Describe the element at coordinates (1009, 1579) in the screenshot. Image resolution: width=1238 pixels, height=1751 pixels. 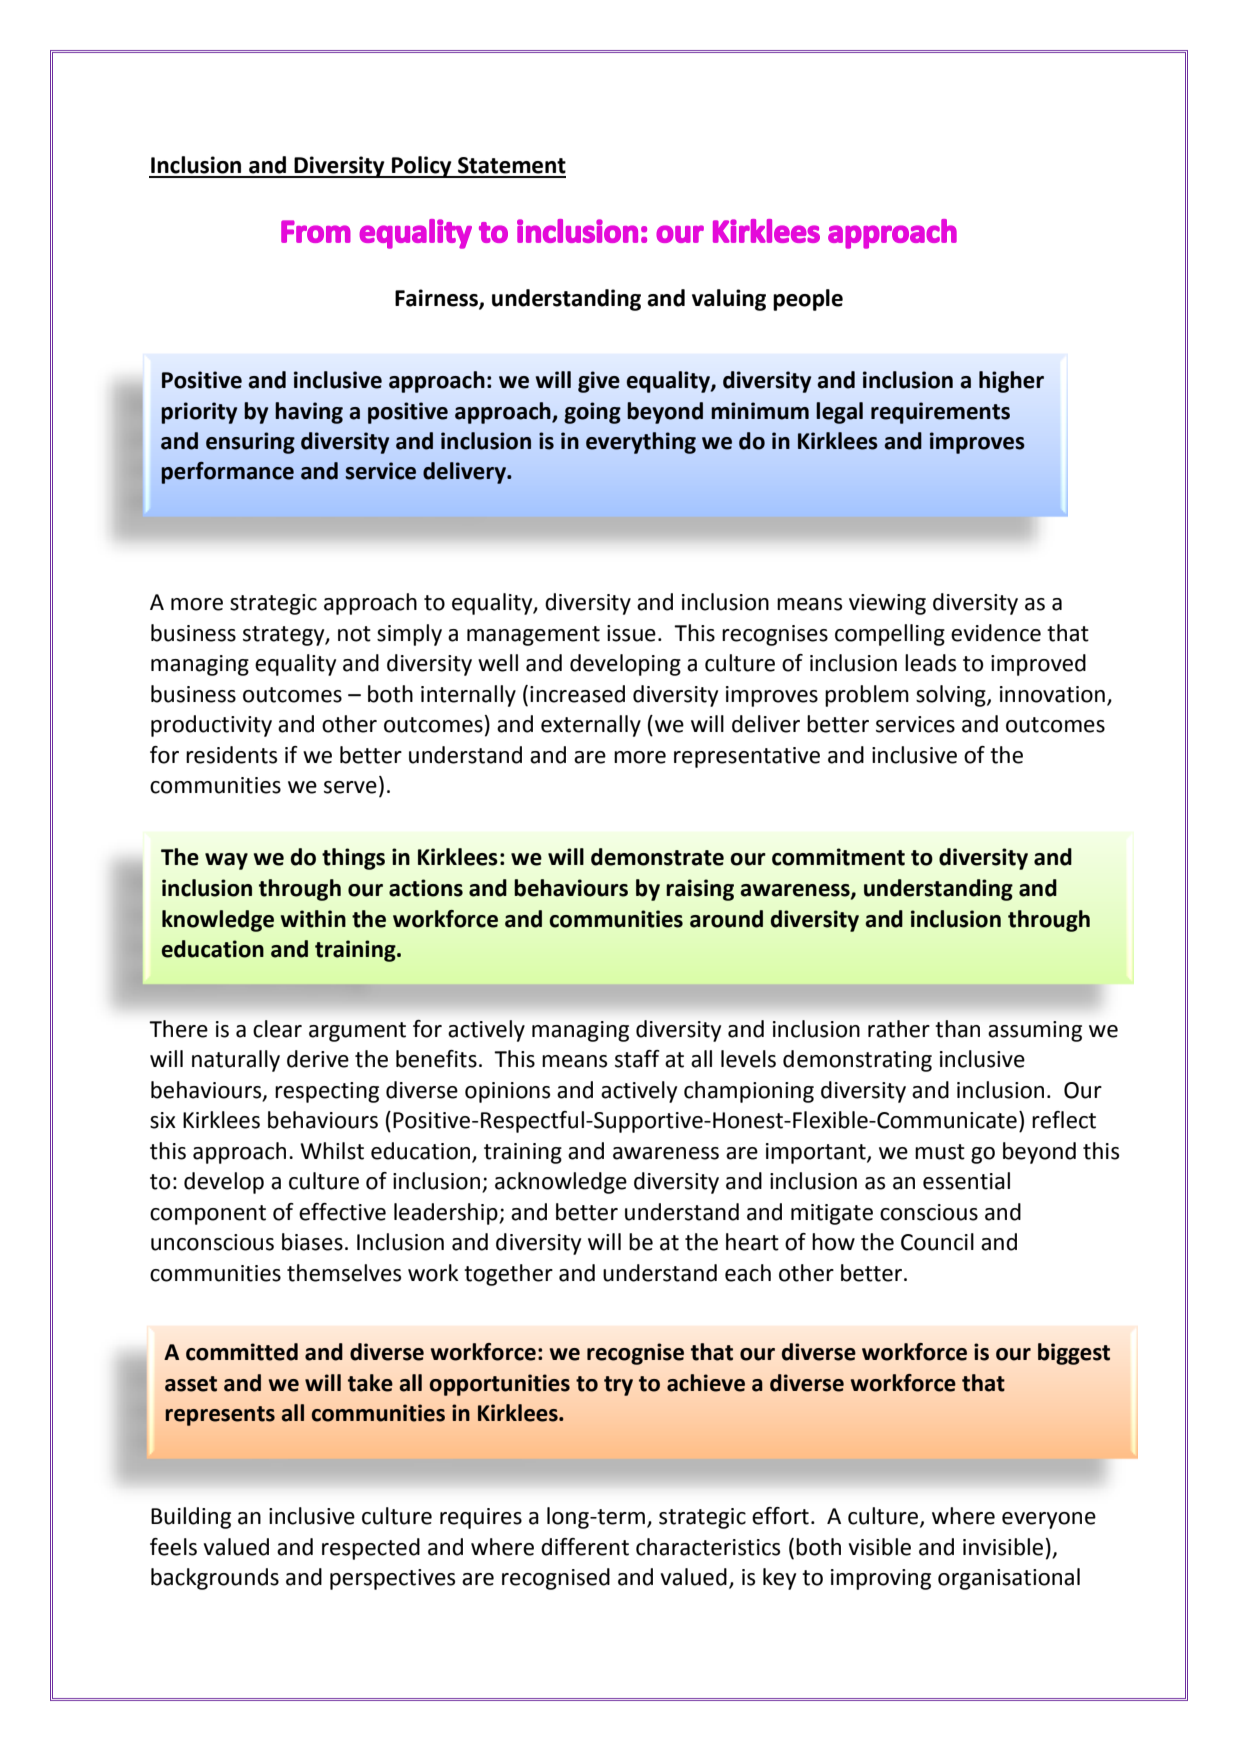
I see `organisational` at that location.
